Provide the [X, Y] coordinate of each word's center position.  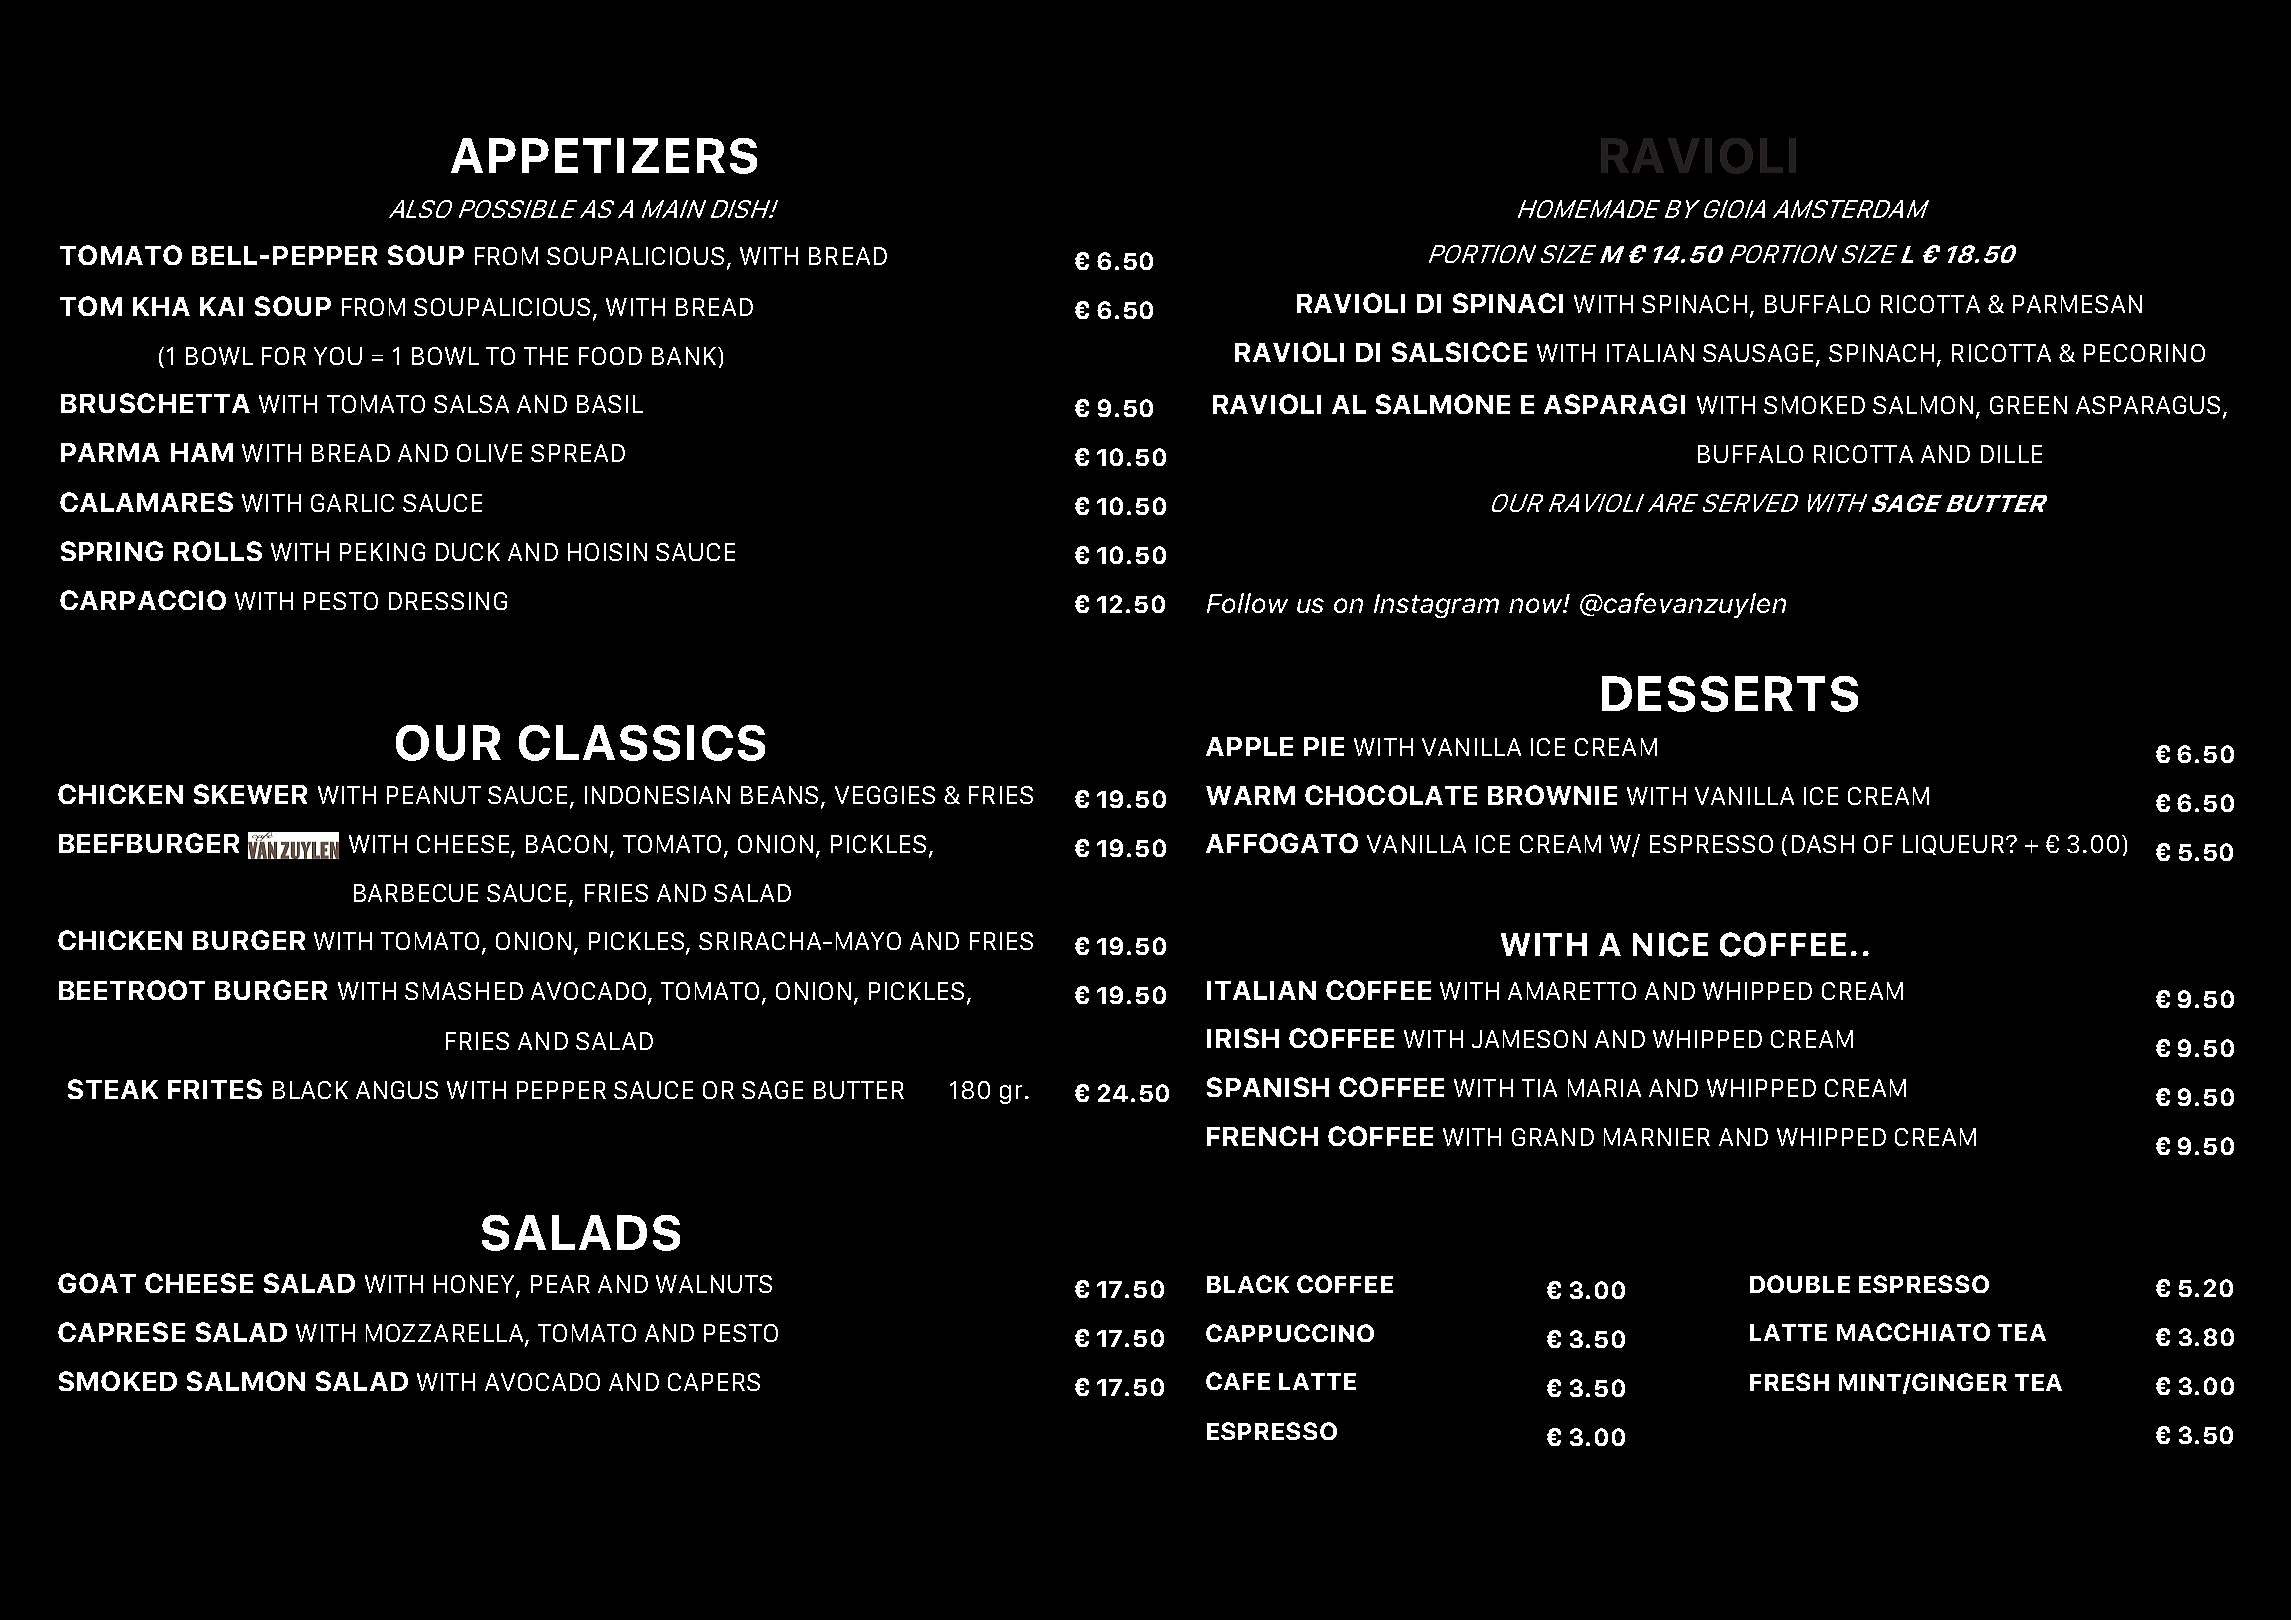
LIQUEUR [1953, 845]
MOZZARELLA [446, 1334]
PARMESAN [2077, 304]
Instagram [1436, 606]
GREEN [2028, 405]
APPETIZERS [604, 156]
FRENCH [1262, 1136]
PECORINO [2144, 353]
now [1537, 605]
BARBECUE [416, 893]
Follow [1247, 603]
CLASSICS [642, 743]
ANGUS [397, 1090]
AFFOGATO [1282, 843]
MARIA [1604, 1088]
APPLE [1249, 746]
